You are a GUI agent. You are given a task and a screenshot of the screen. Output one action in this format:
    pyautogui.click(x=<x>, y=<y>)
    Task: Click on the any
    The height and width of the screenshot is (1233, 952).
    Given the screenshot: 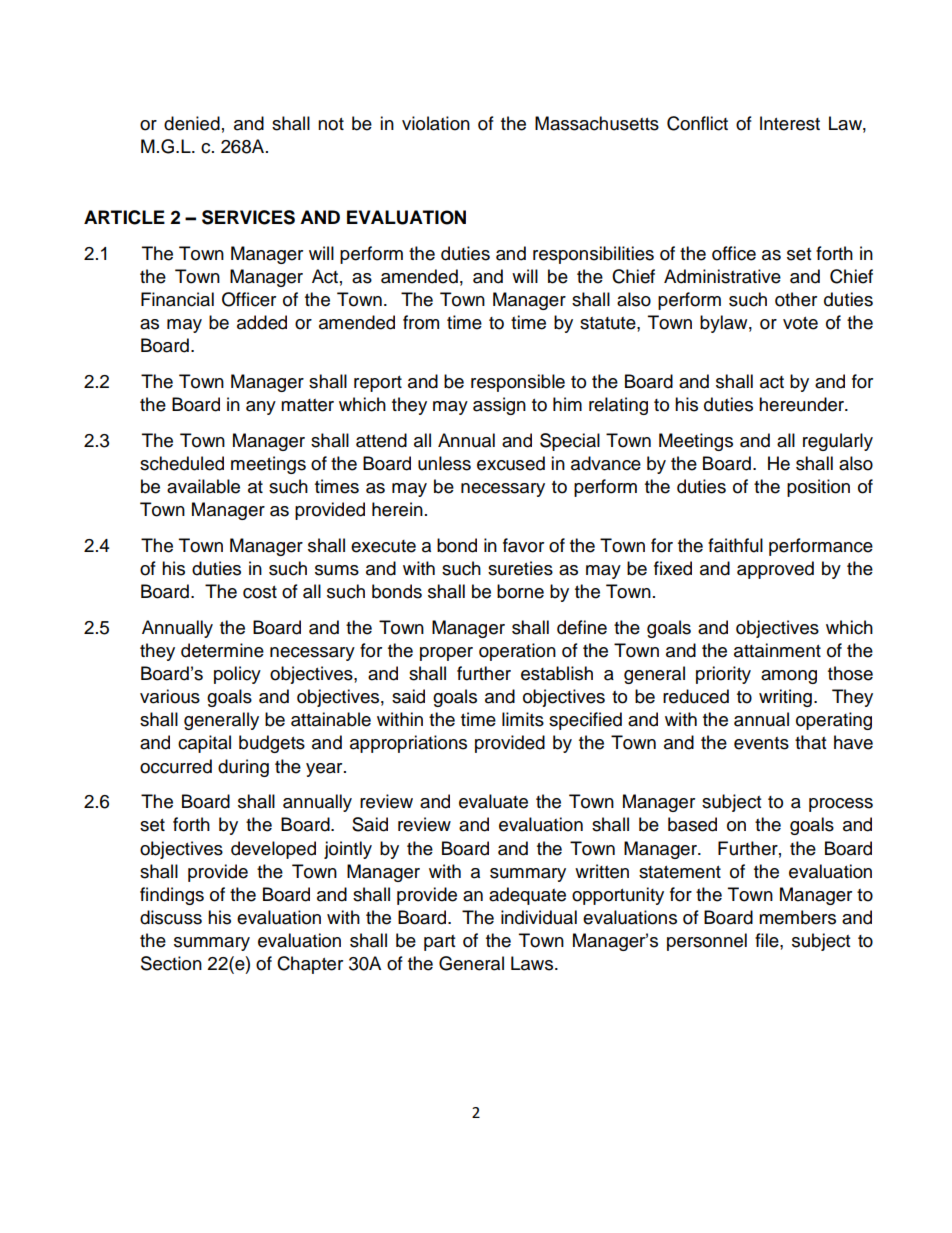 What is the action you would take?
    pyautogui.click(x=261, y=408)
